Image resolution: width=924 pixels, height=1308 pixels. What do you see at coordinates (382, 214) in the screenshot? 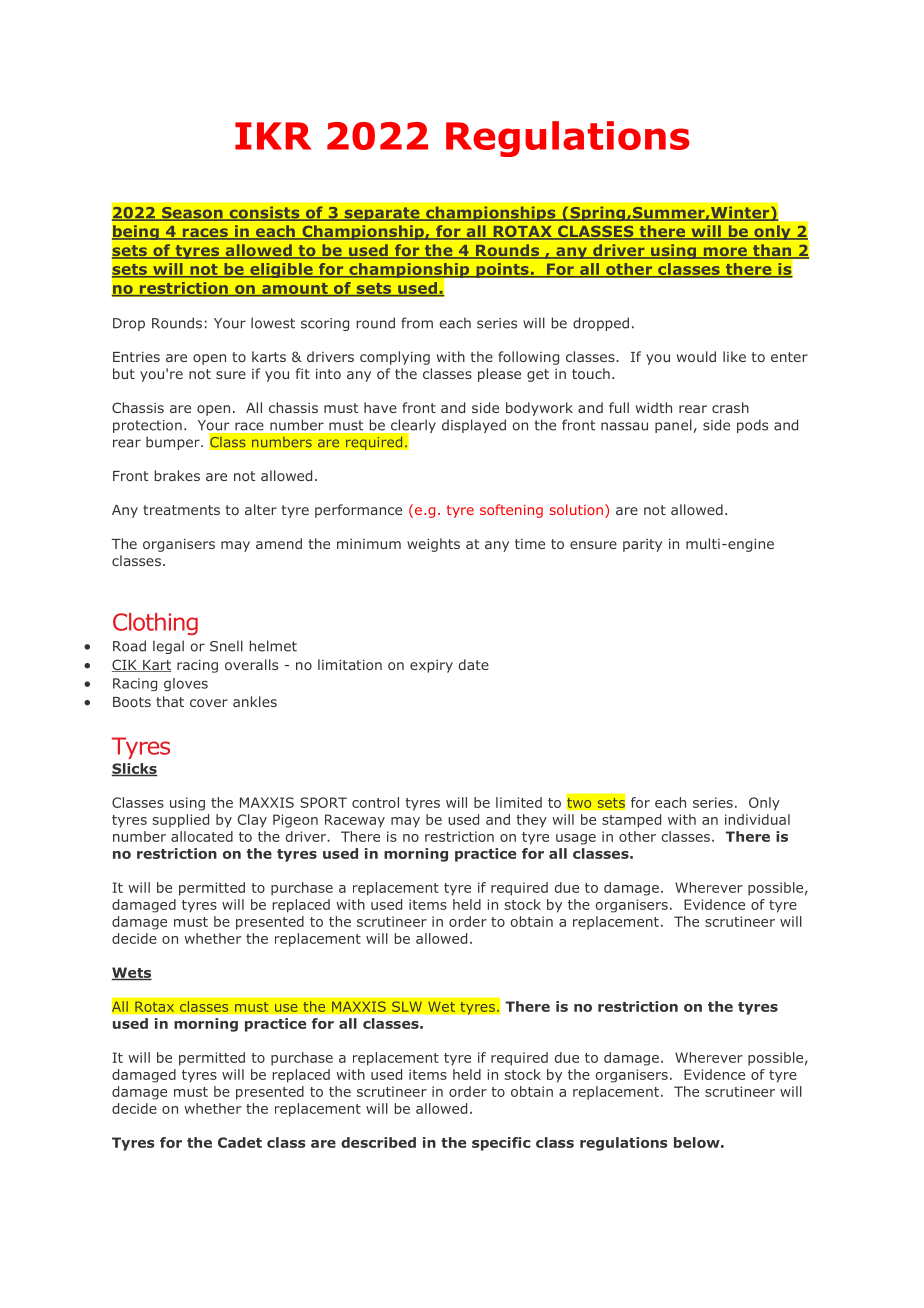
I see `separate` at bounding box center [382, 214].
